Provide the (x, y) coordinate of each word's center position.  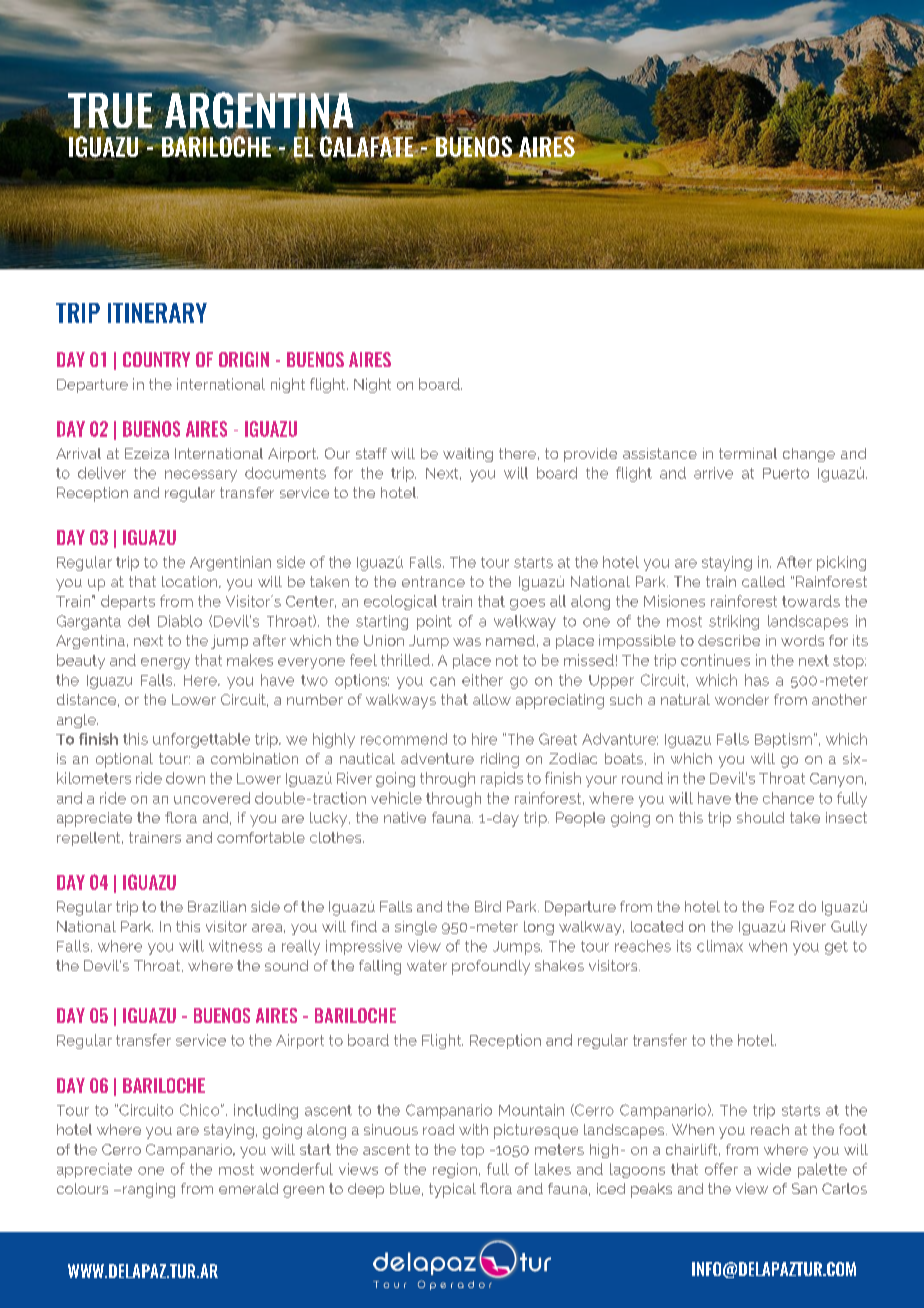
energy (165, 663)
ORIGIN (244, 359)
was (467, 642)
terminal (748, 453)
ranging (149, 1190)
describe (729, 640)
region (455, 1170)
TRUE (110, 110)
